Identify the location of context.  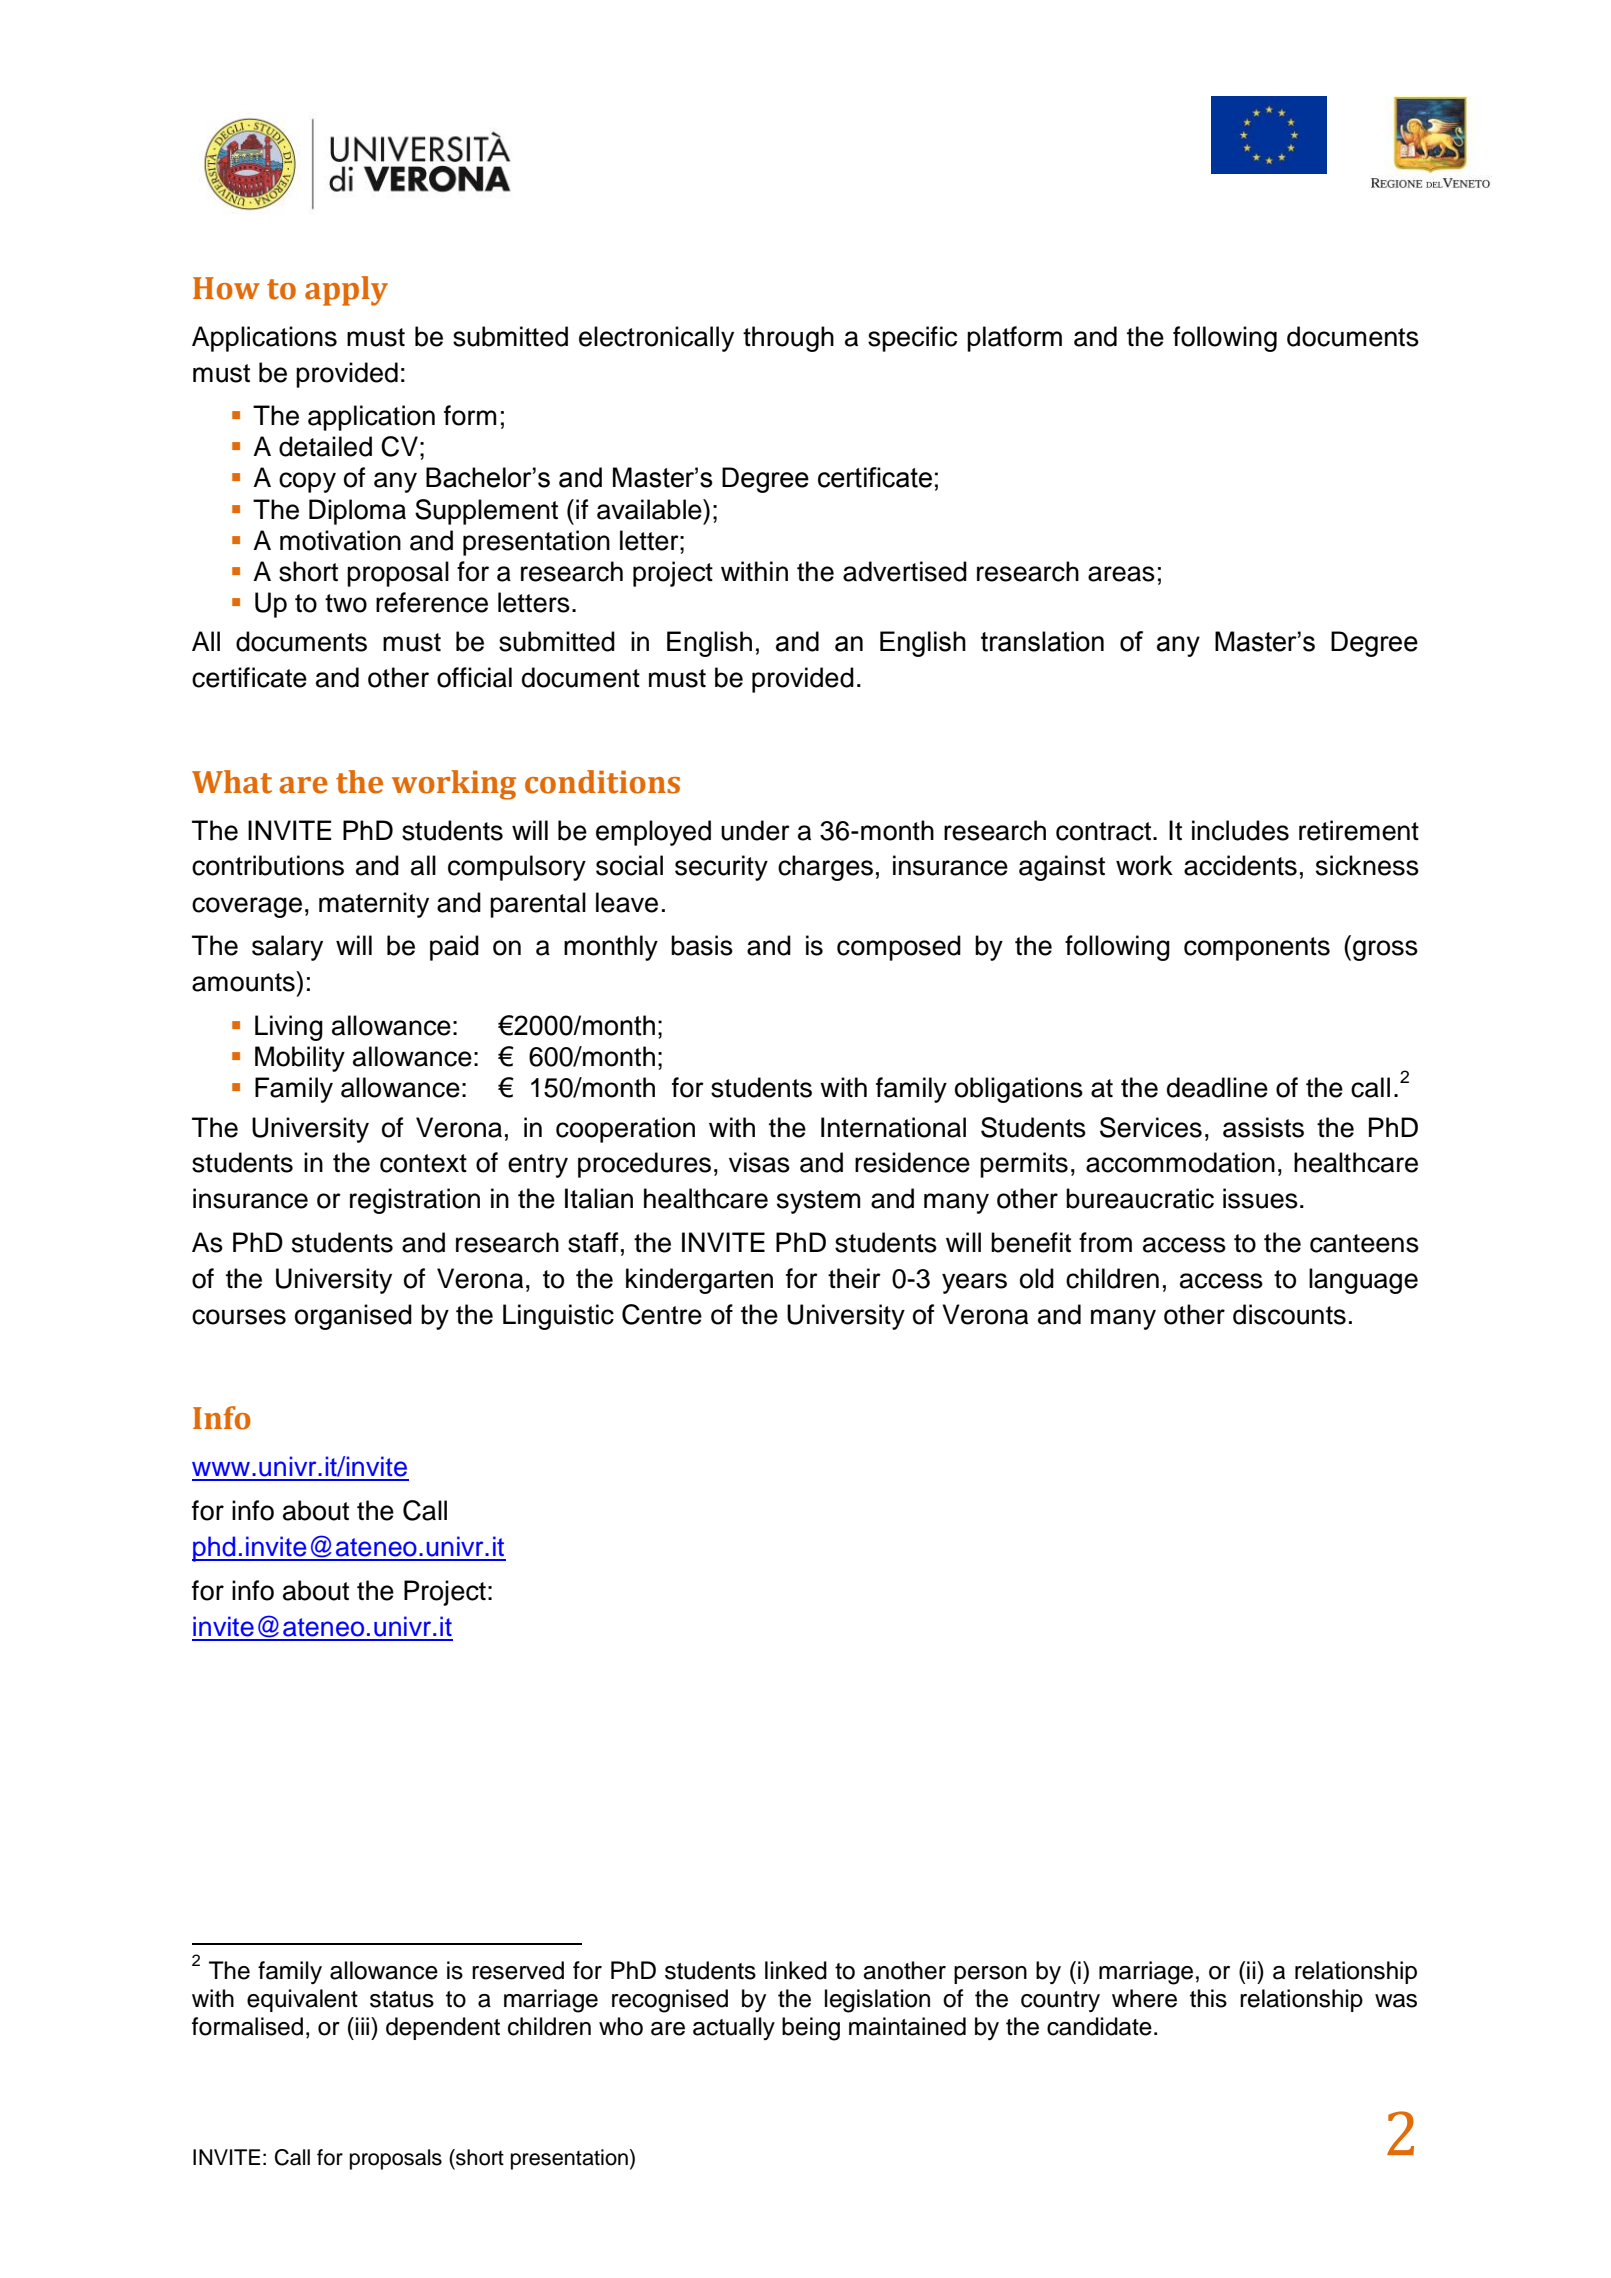
(423, 1163).
